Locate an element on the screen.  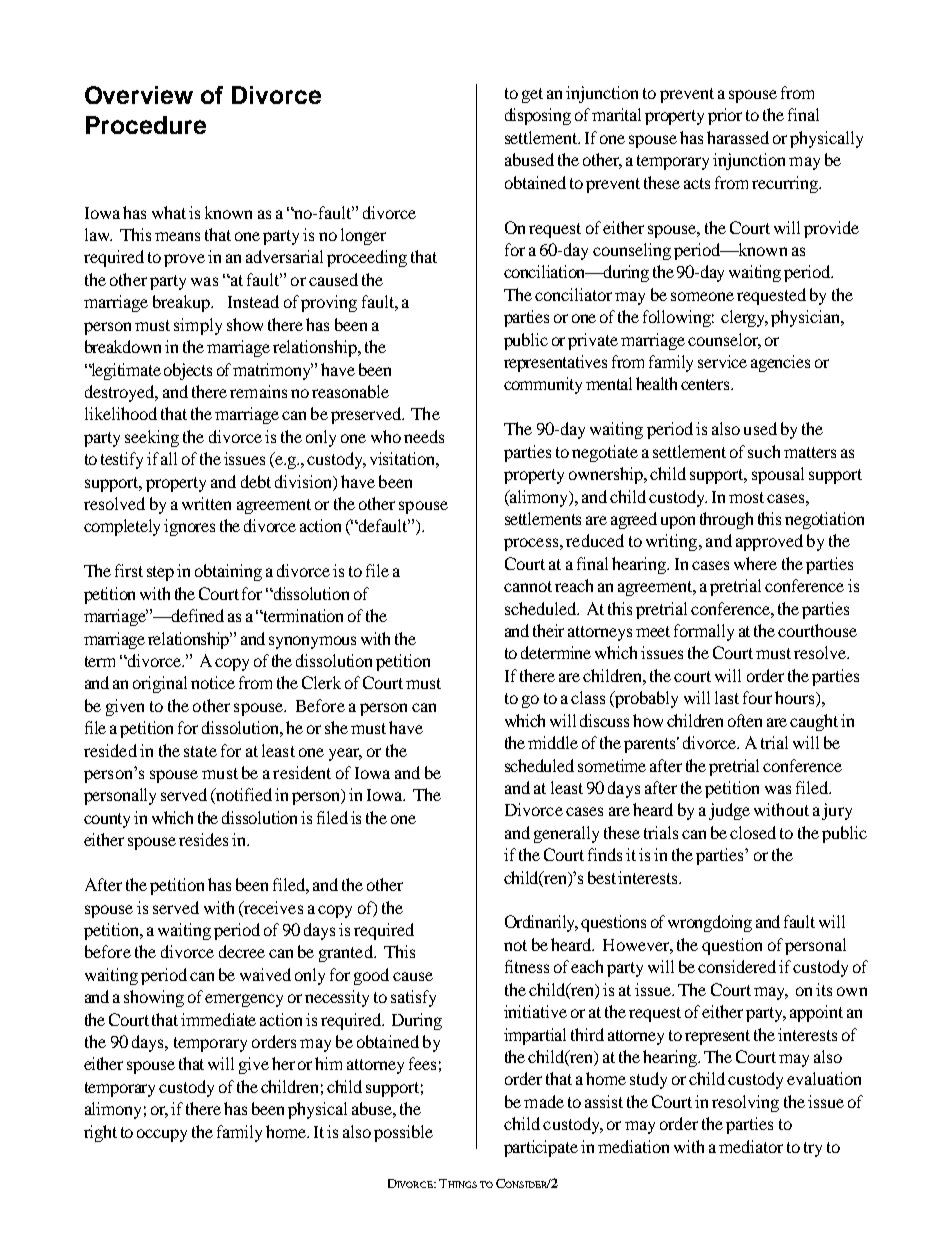
harassed is located at coordinates (738, 137).
